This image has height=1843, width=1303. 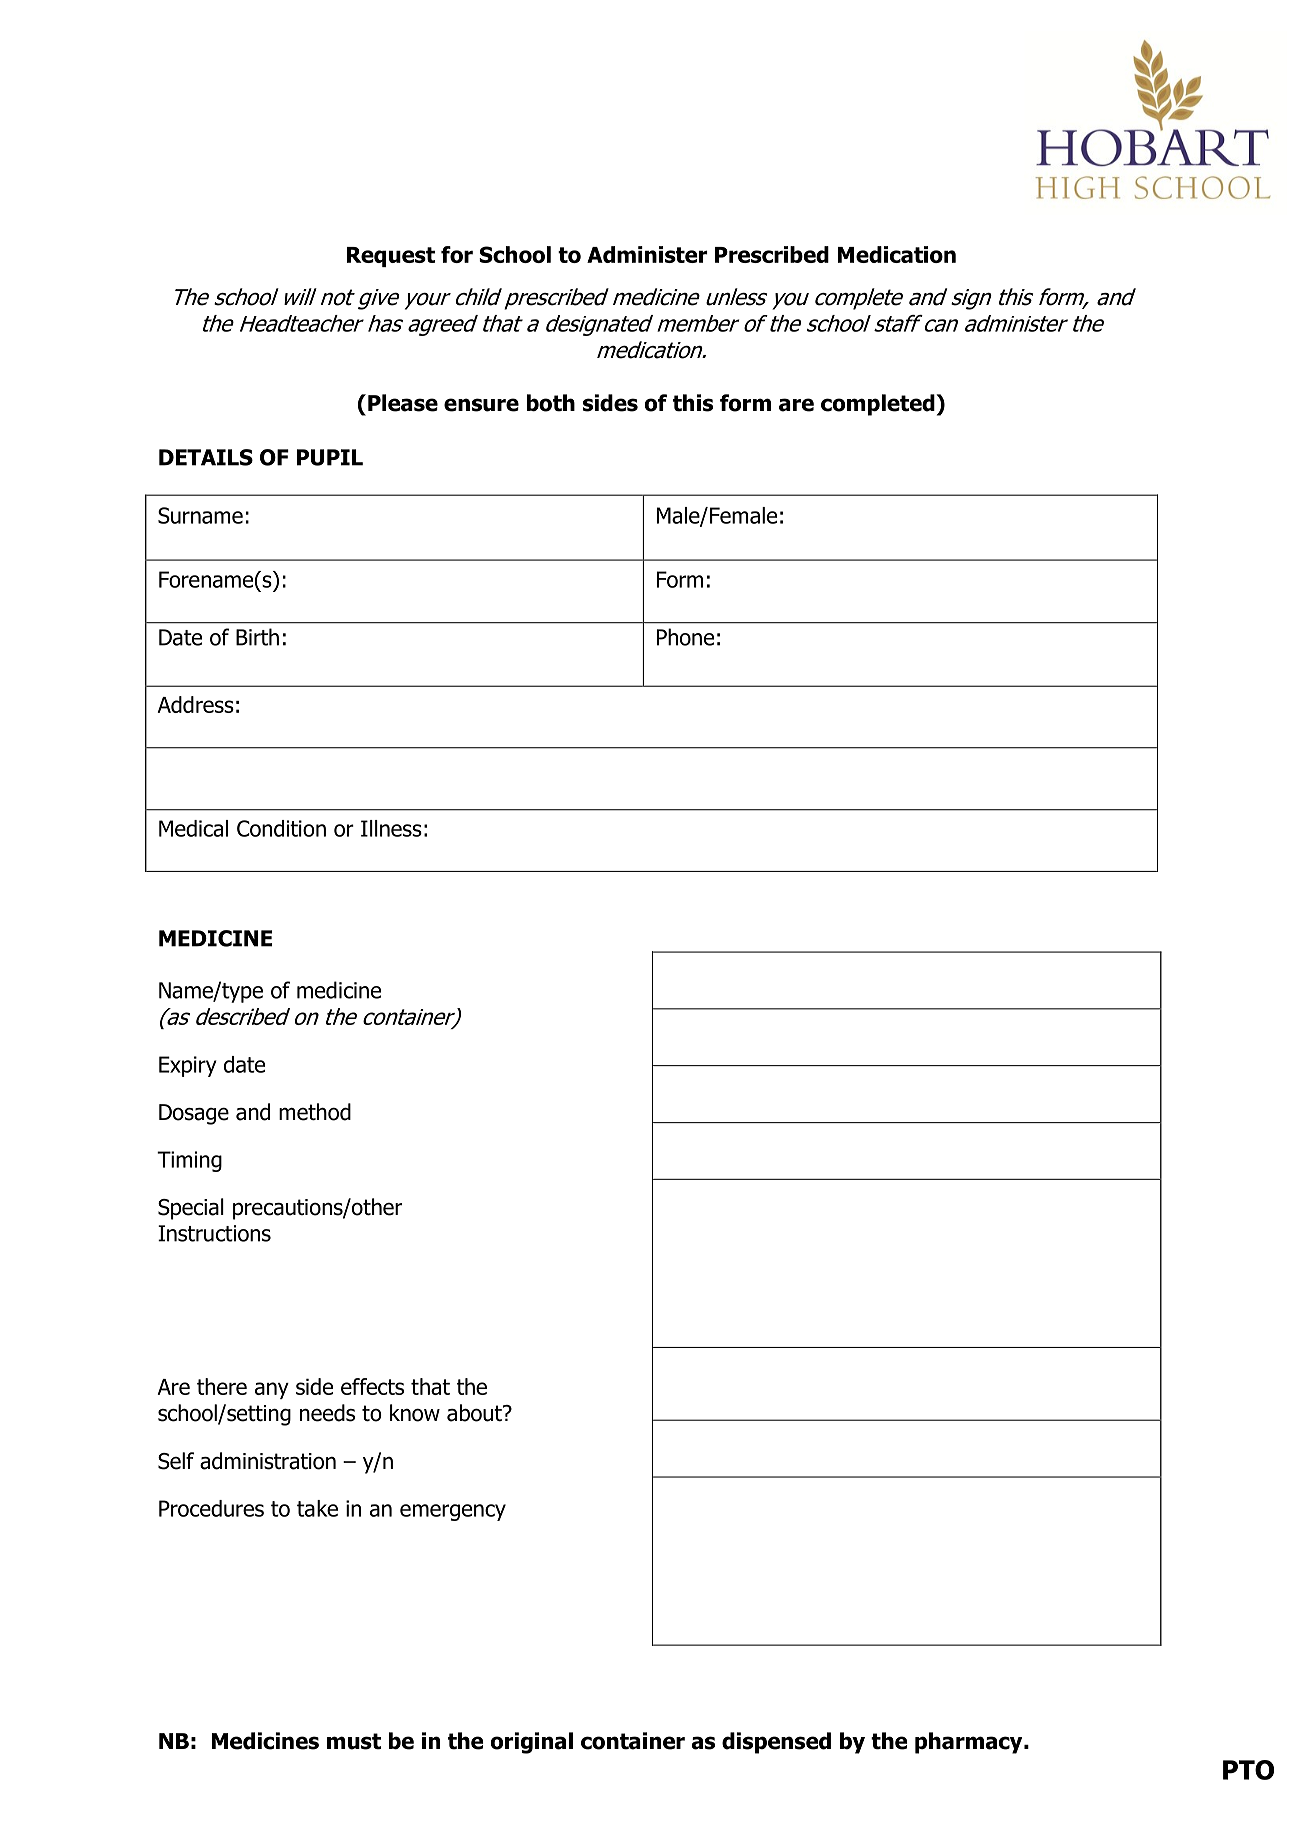 What do you see at coordinates (391, 828) in the image?
I see `Illness` at bounding box center [391, 828].
